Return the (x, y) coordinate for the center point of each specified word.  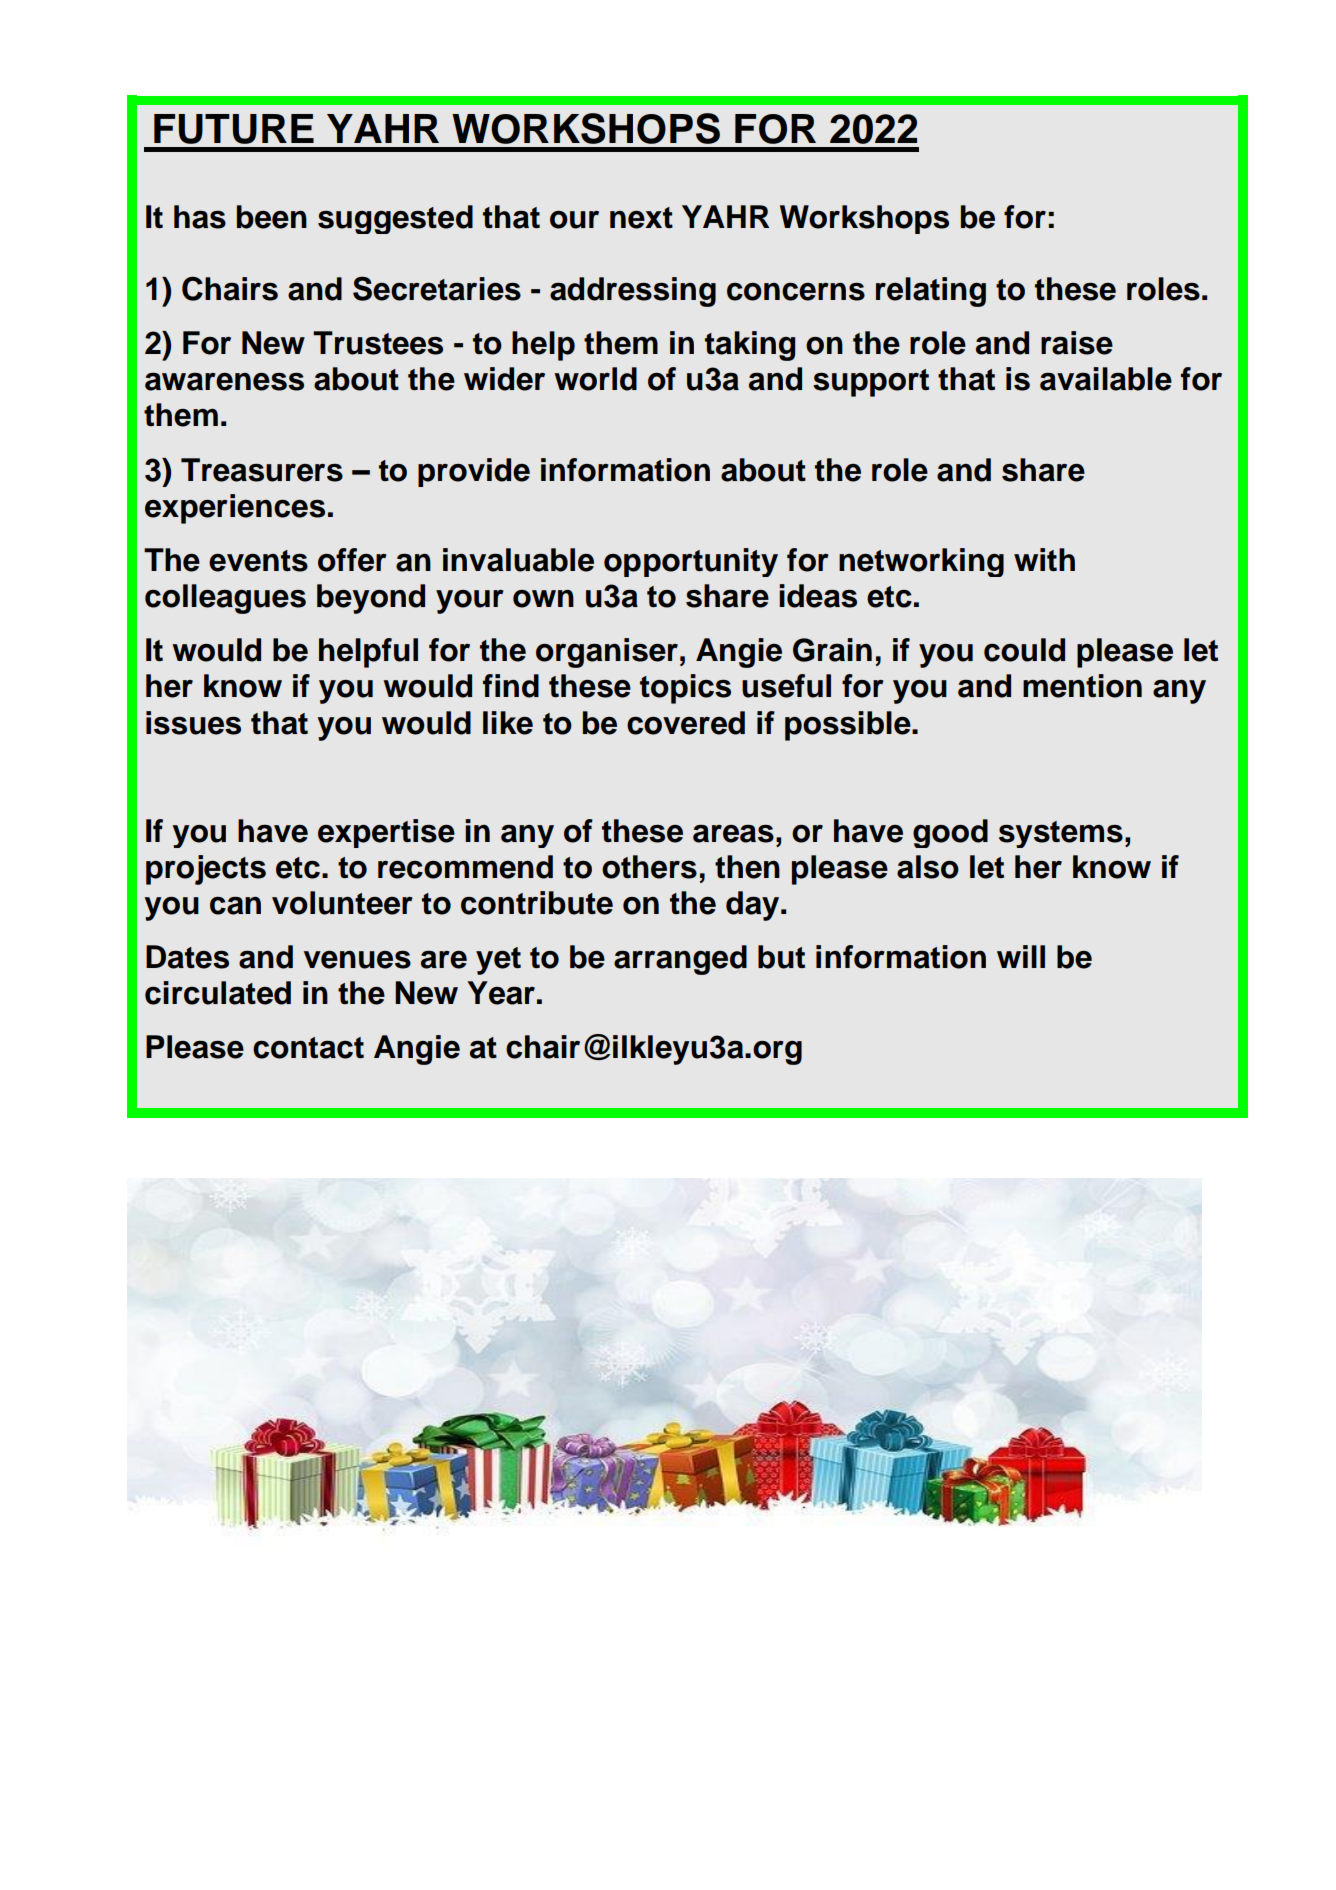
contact (308, 1048)
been (272, 217)
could (1024, 650)
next (641, 218)
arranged (680, 960)
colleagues (225, 599)
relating (931, 292)
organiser (607, 653)
